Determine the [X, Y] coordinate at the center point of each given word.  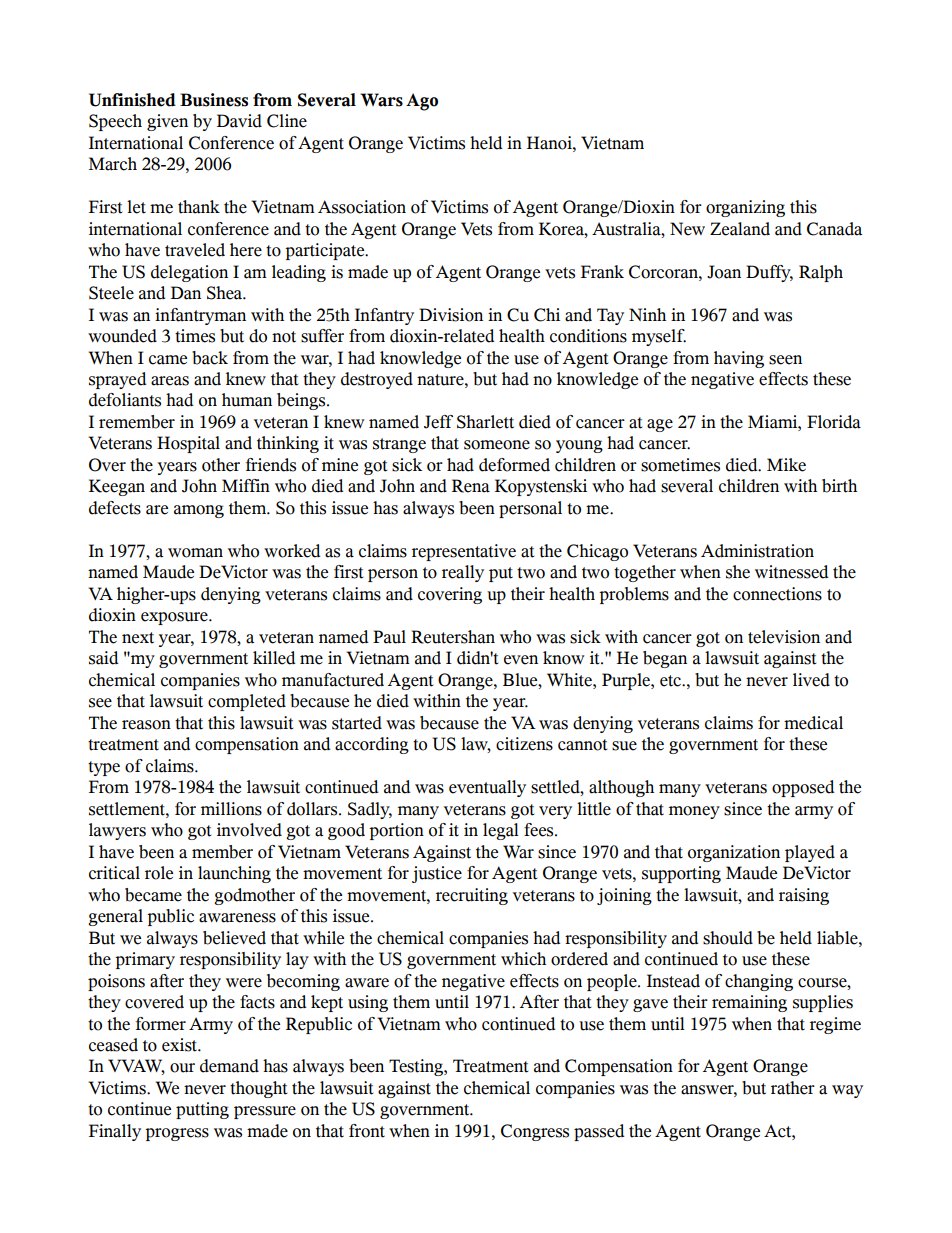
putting [202, 1110]
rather [793, 1088]
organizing [745, 208]
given [167, 122]
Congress [535, 1132]
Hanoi [550, 143]
